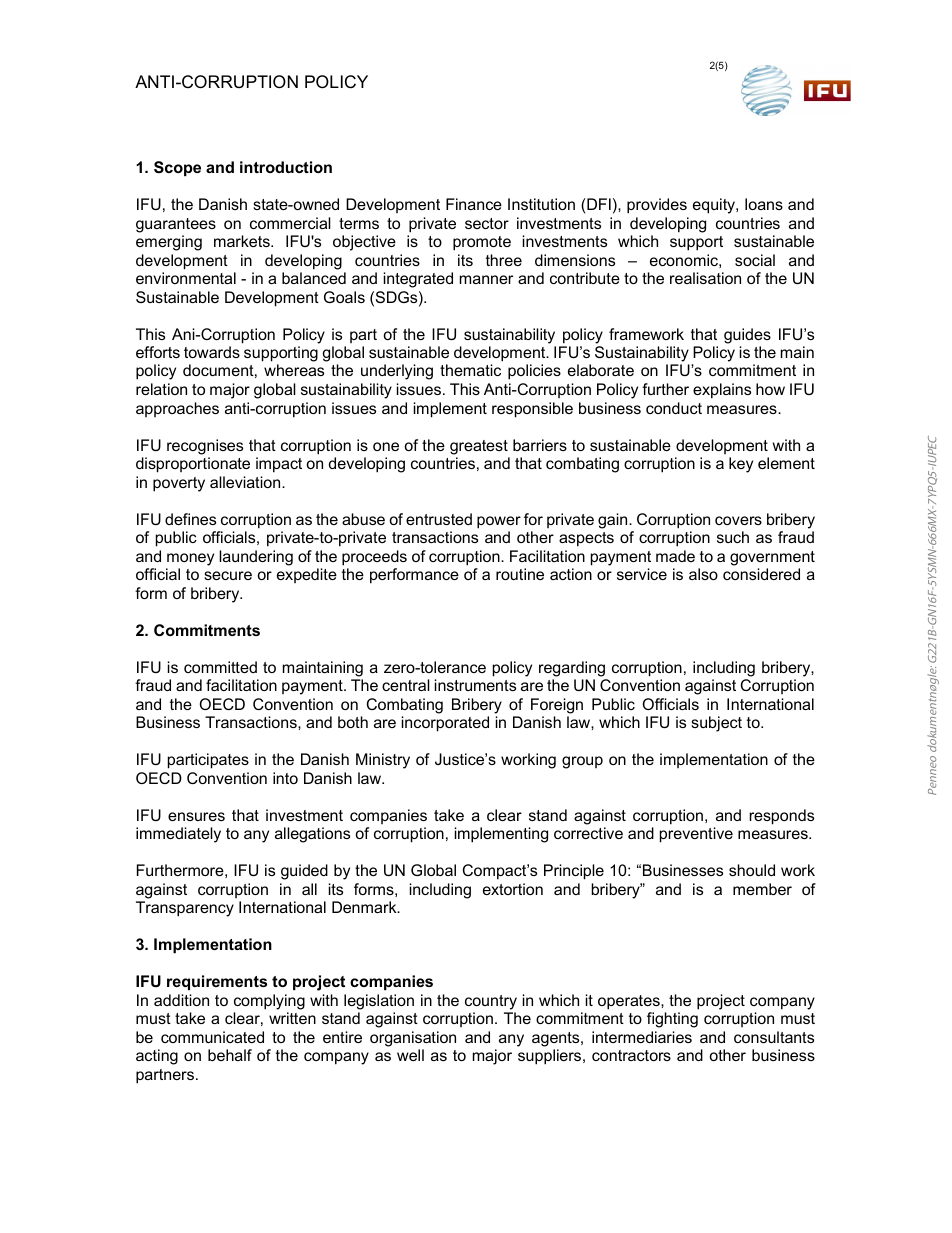 This screenshot has width=952, height=1233. Describe the element at coordinates (474, 204) in the screenshot. I see `Finance` at that location.
